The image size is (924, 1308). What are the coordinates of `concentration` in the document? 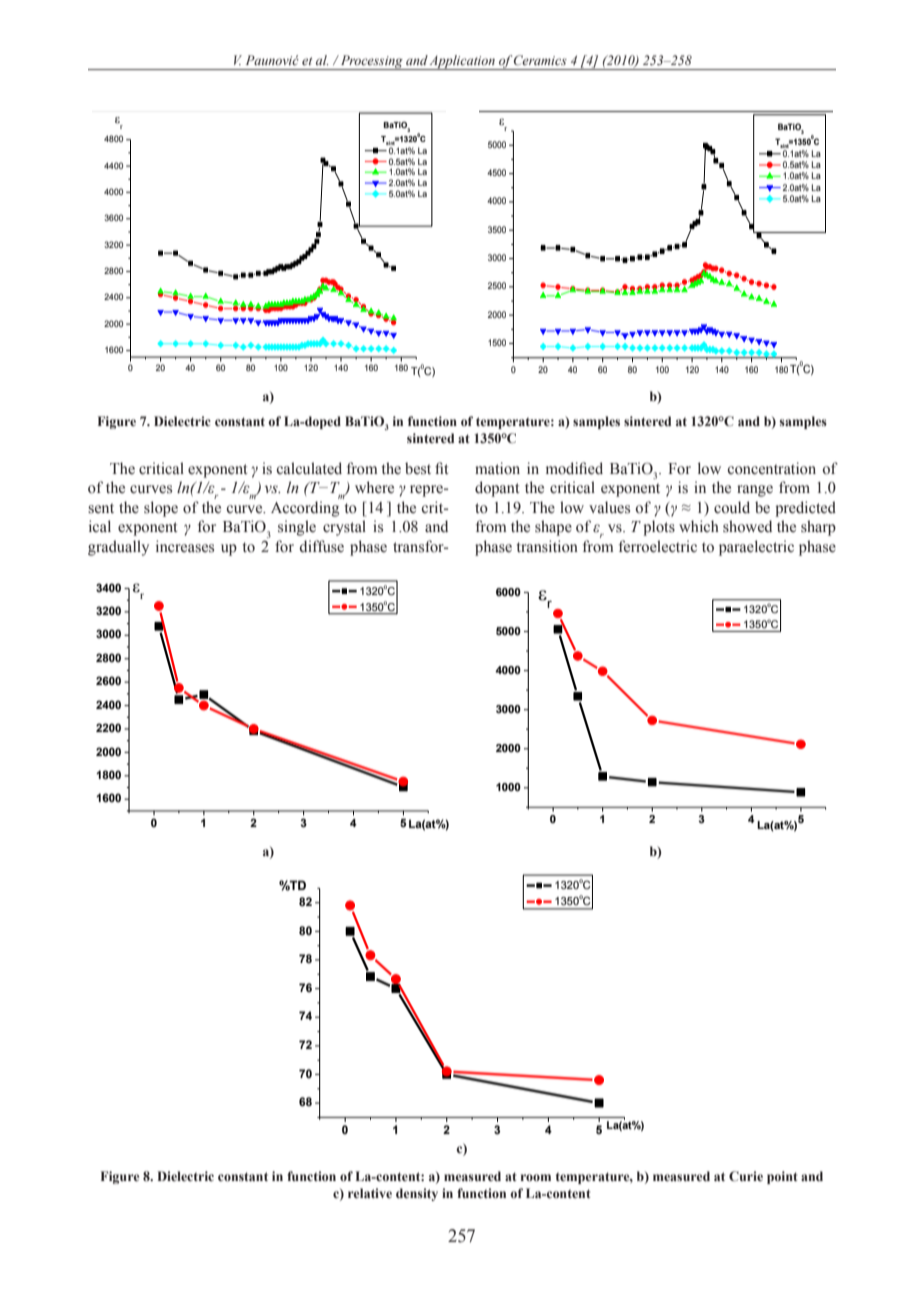 It's located at (772, 468).
